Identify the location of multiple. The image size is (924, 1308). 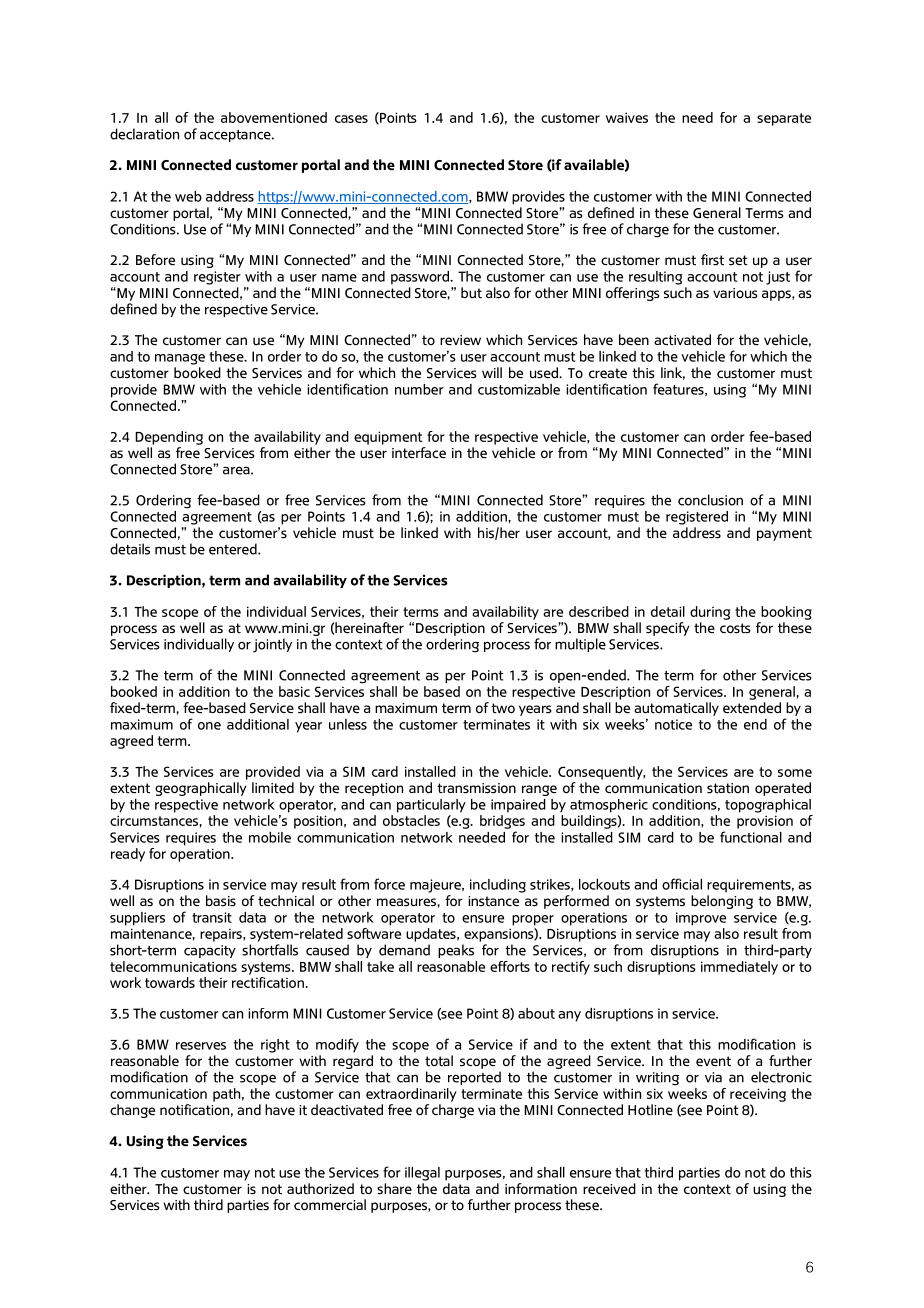
(580, 645).
